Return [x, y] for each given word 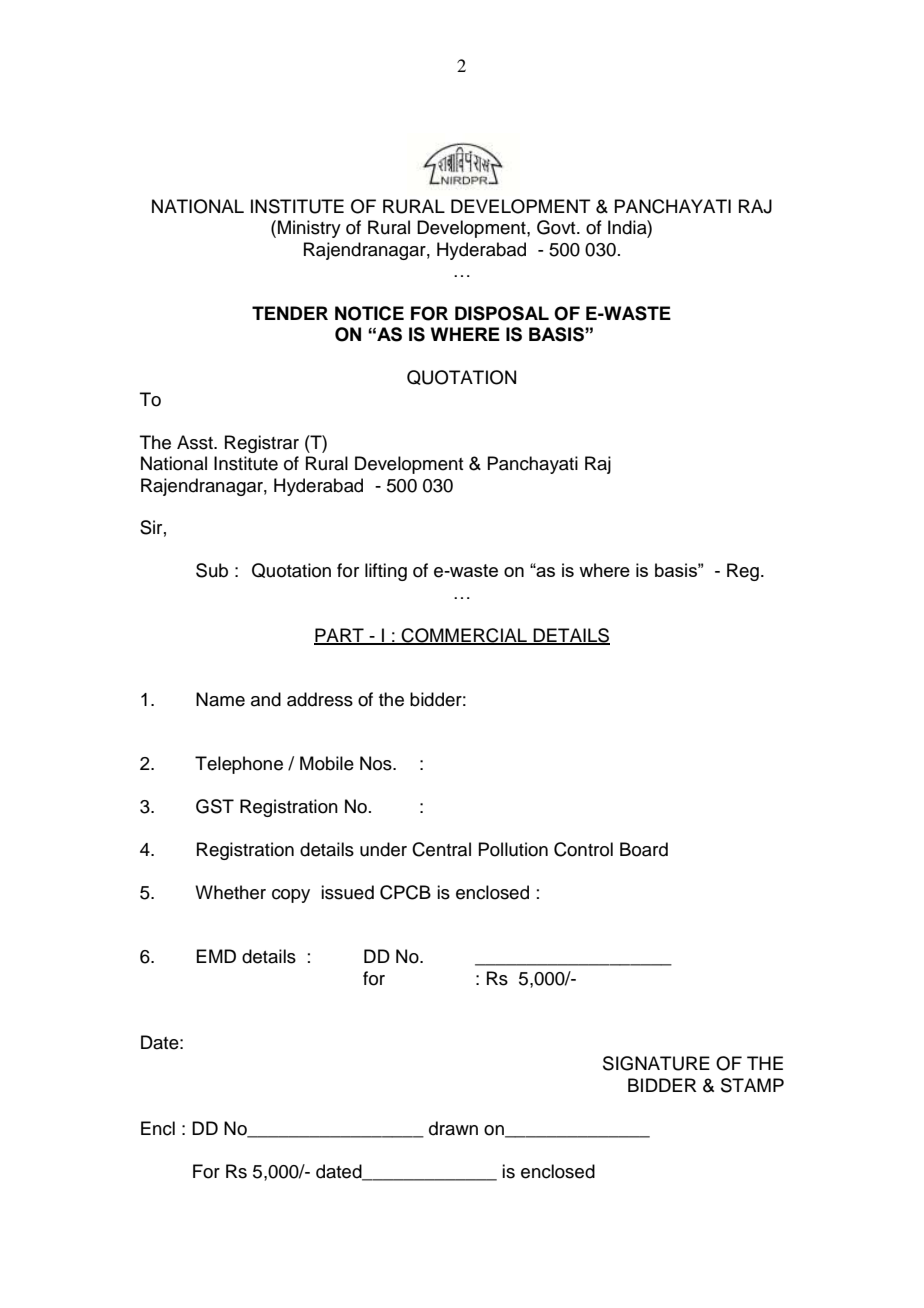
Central [441, 849]
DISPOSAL [502, 313]
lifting [386, 572]
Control [583, 849]
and [266, 699]
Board [644, 849]
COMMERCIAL [464, 636]
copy [291, 896]
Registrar [262, 444]
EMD [216, 956]
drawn [453, 1128]
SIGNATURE [656, 1063]
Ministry [309, 229]
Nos [377, 763]
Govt [557, 227]
